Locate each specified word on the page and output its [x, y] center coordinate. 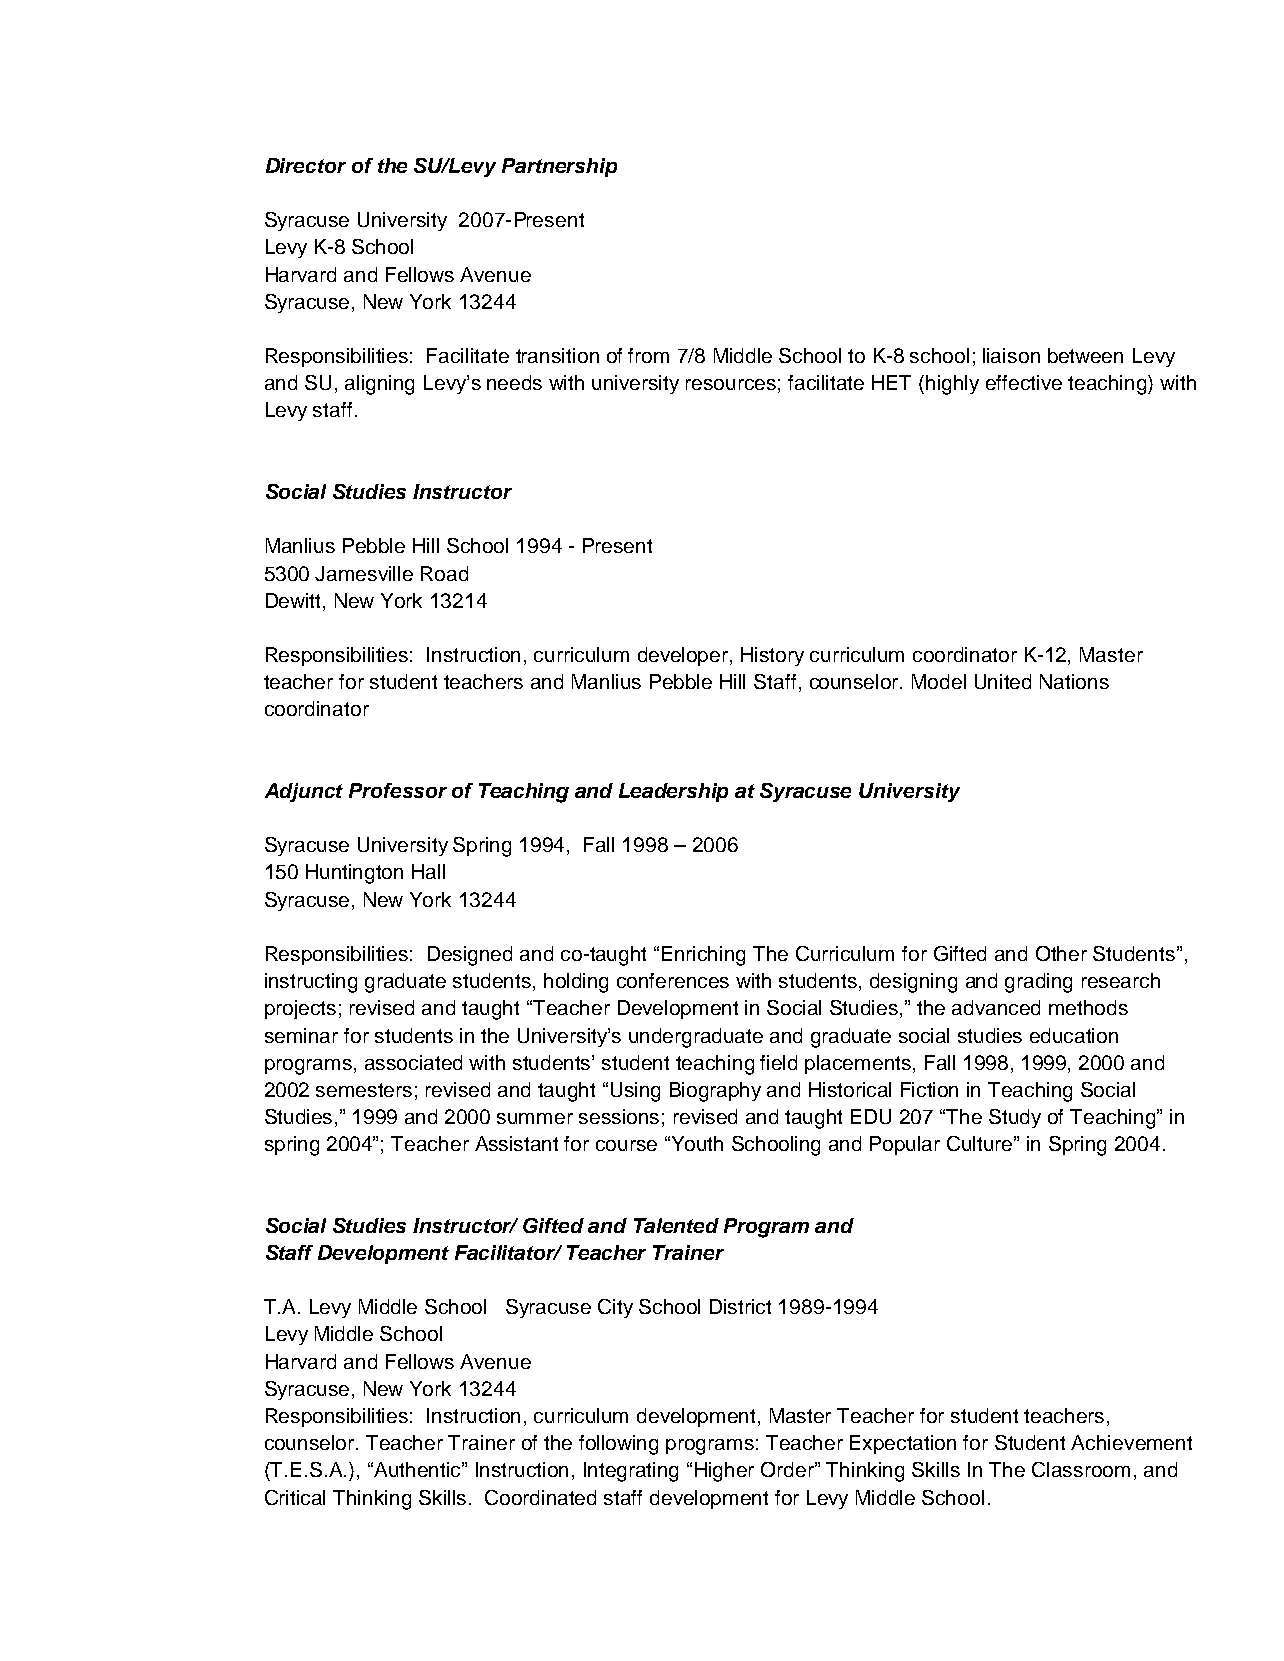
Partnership [559, 167]
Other [1061, 953]
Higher [724, 1472]
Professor [398, 790]
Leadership [673, 792]
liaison [1011, 355]
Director [306, 165]
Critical [295, 1497]
